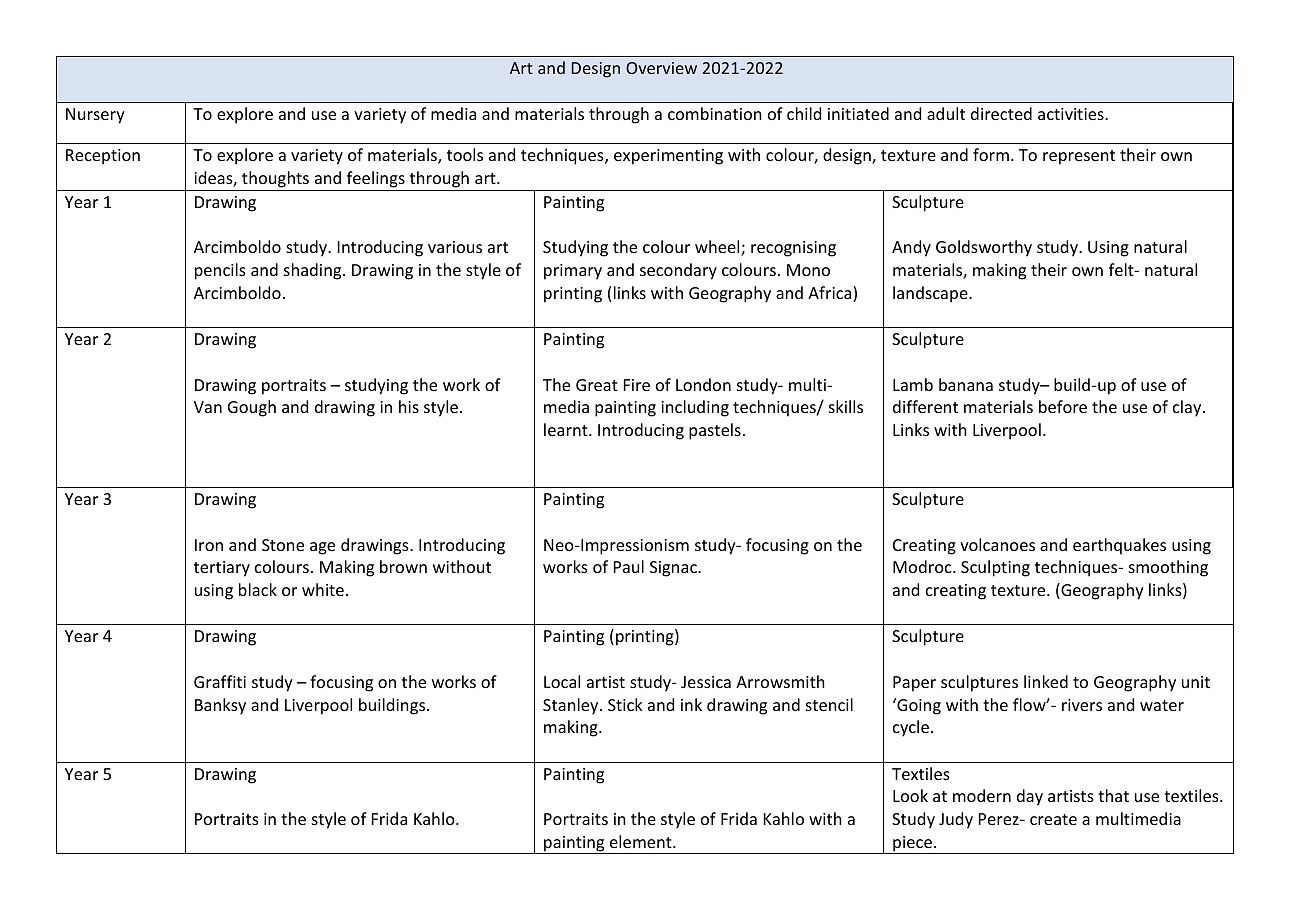 This screenshot has height=924, width=1308. I want to click on activities, so click(1072, 114).
